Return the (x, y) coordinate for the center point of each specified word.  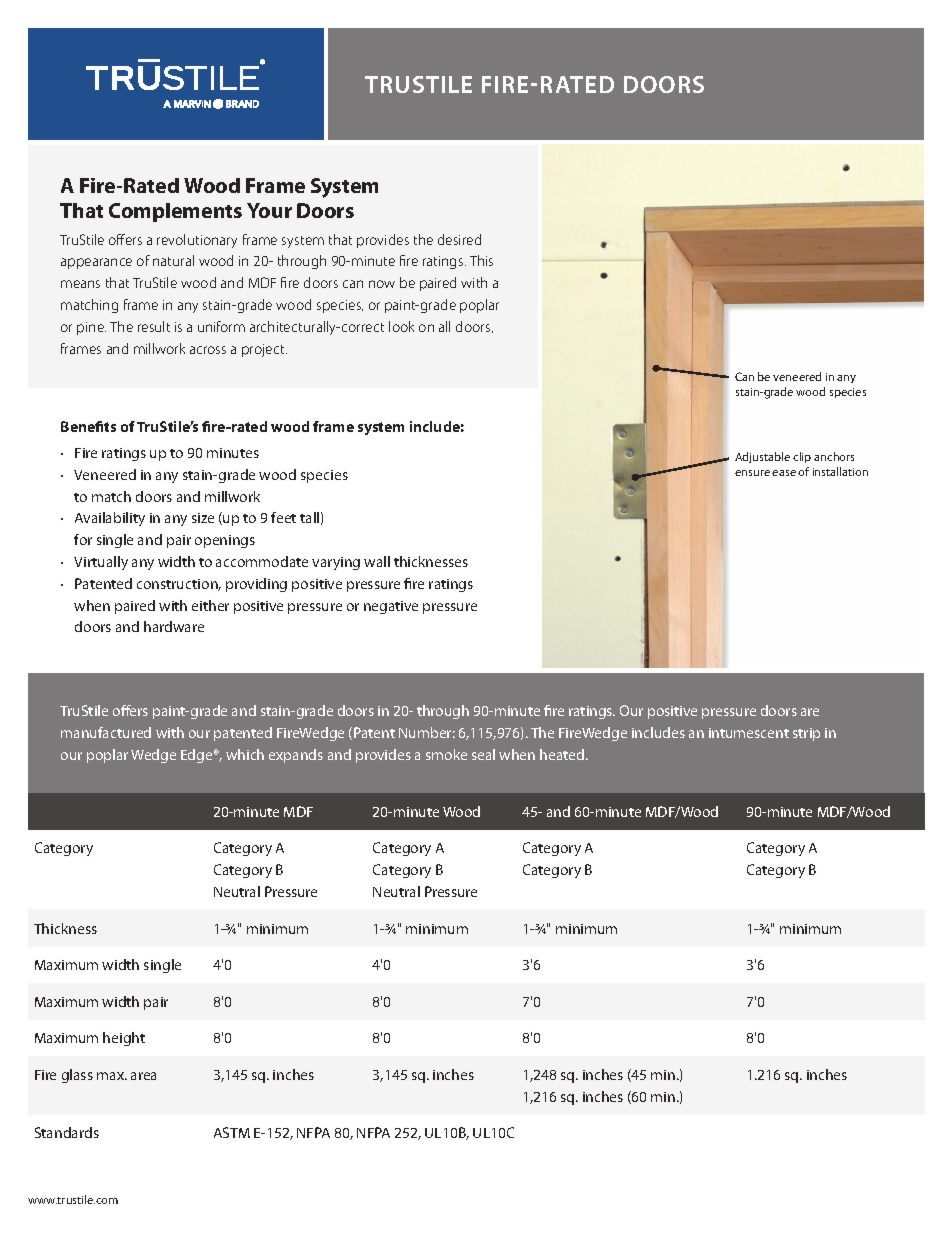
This (481, 260)
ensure (752, 473)
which (245, 754)
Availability (110, 519)
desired (459, 239)
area (143, 1076)
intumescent (749, 733)
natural (173, 260)
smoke (446, 754)
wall (377, 561)
